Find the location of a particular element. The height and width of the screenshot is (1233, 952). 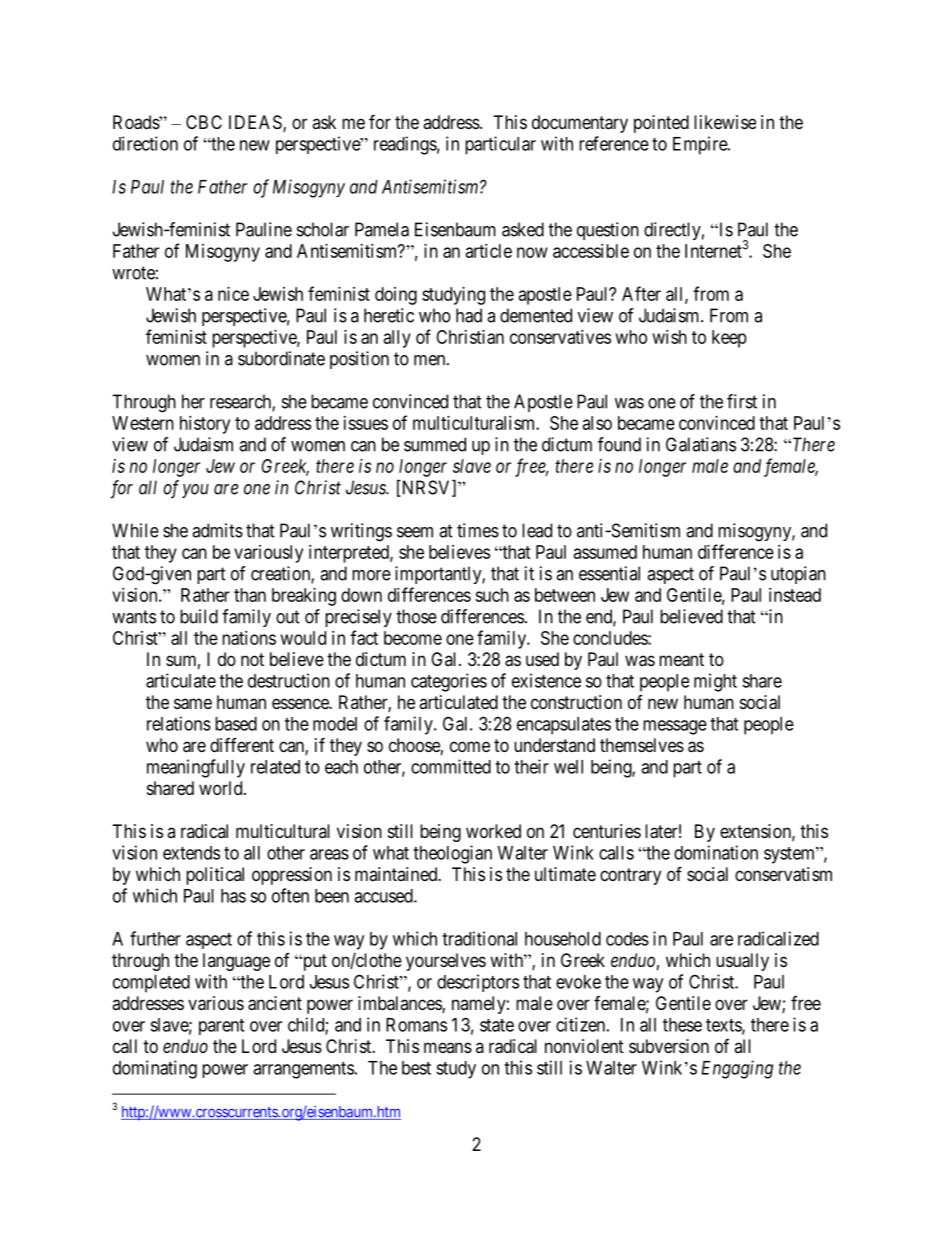

CBC is located at coordinates (204, 122).
